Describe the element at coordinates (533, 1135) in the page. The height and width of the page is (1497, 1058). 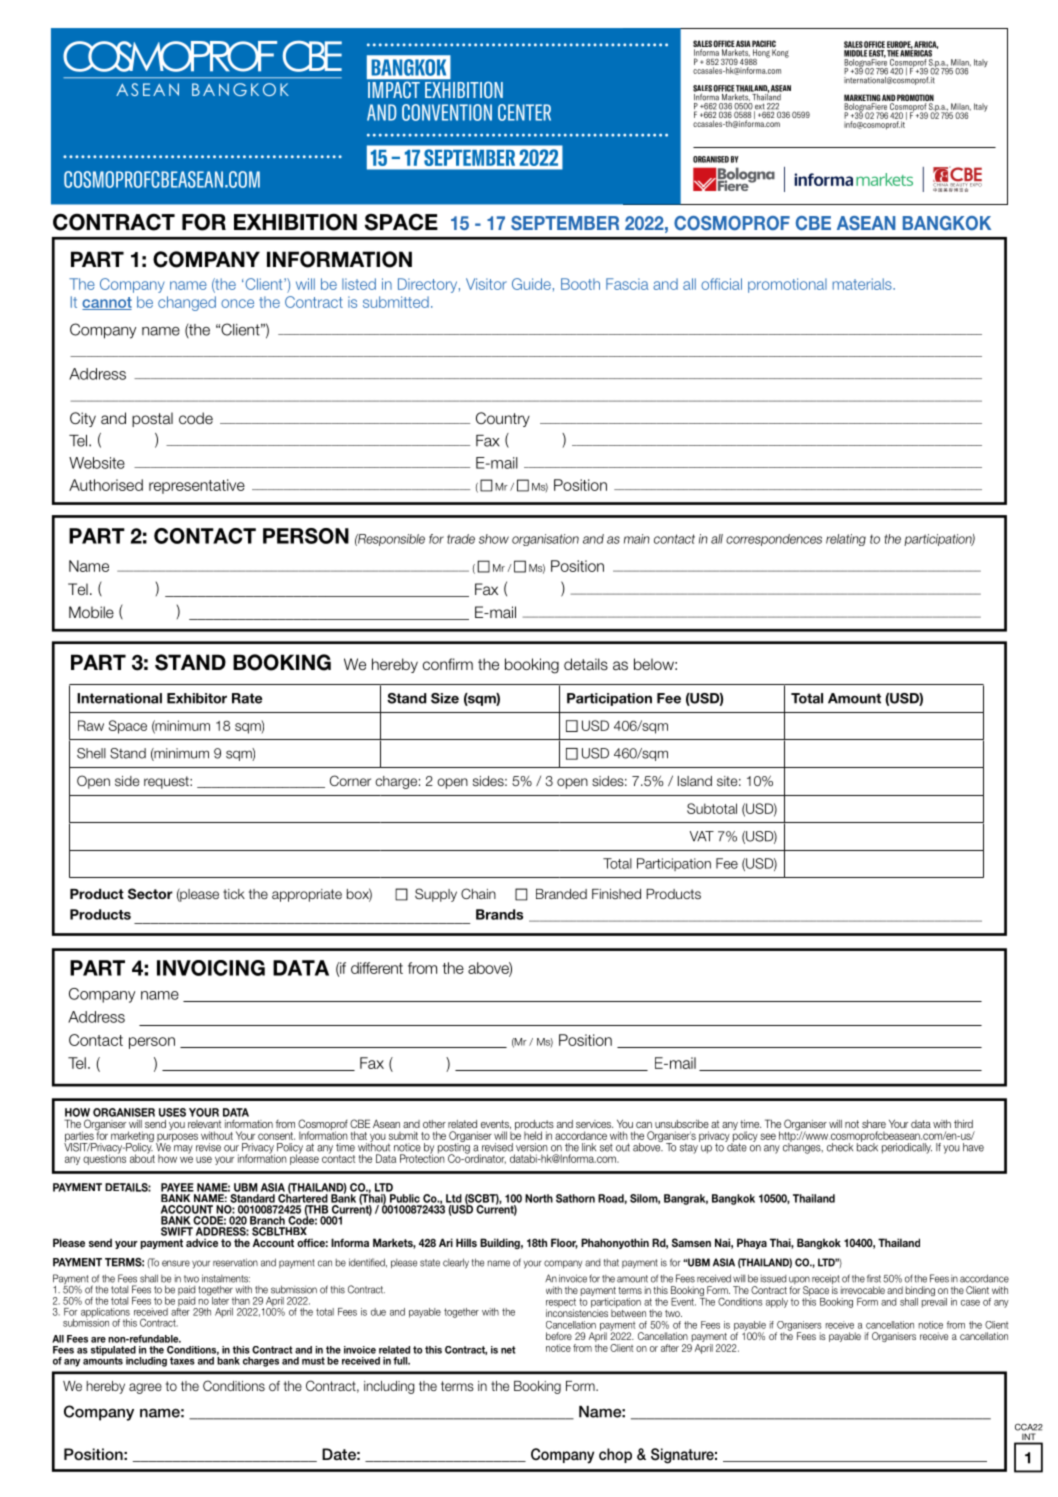
I see `held` at that location.
